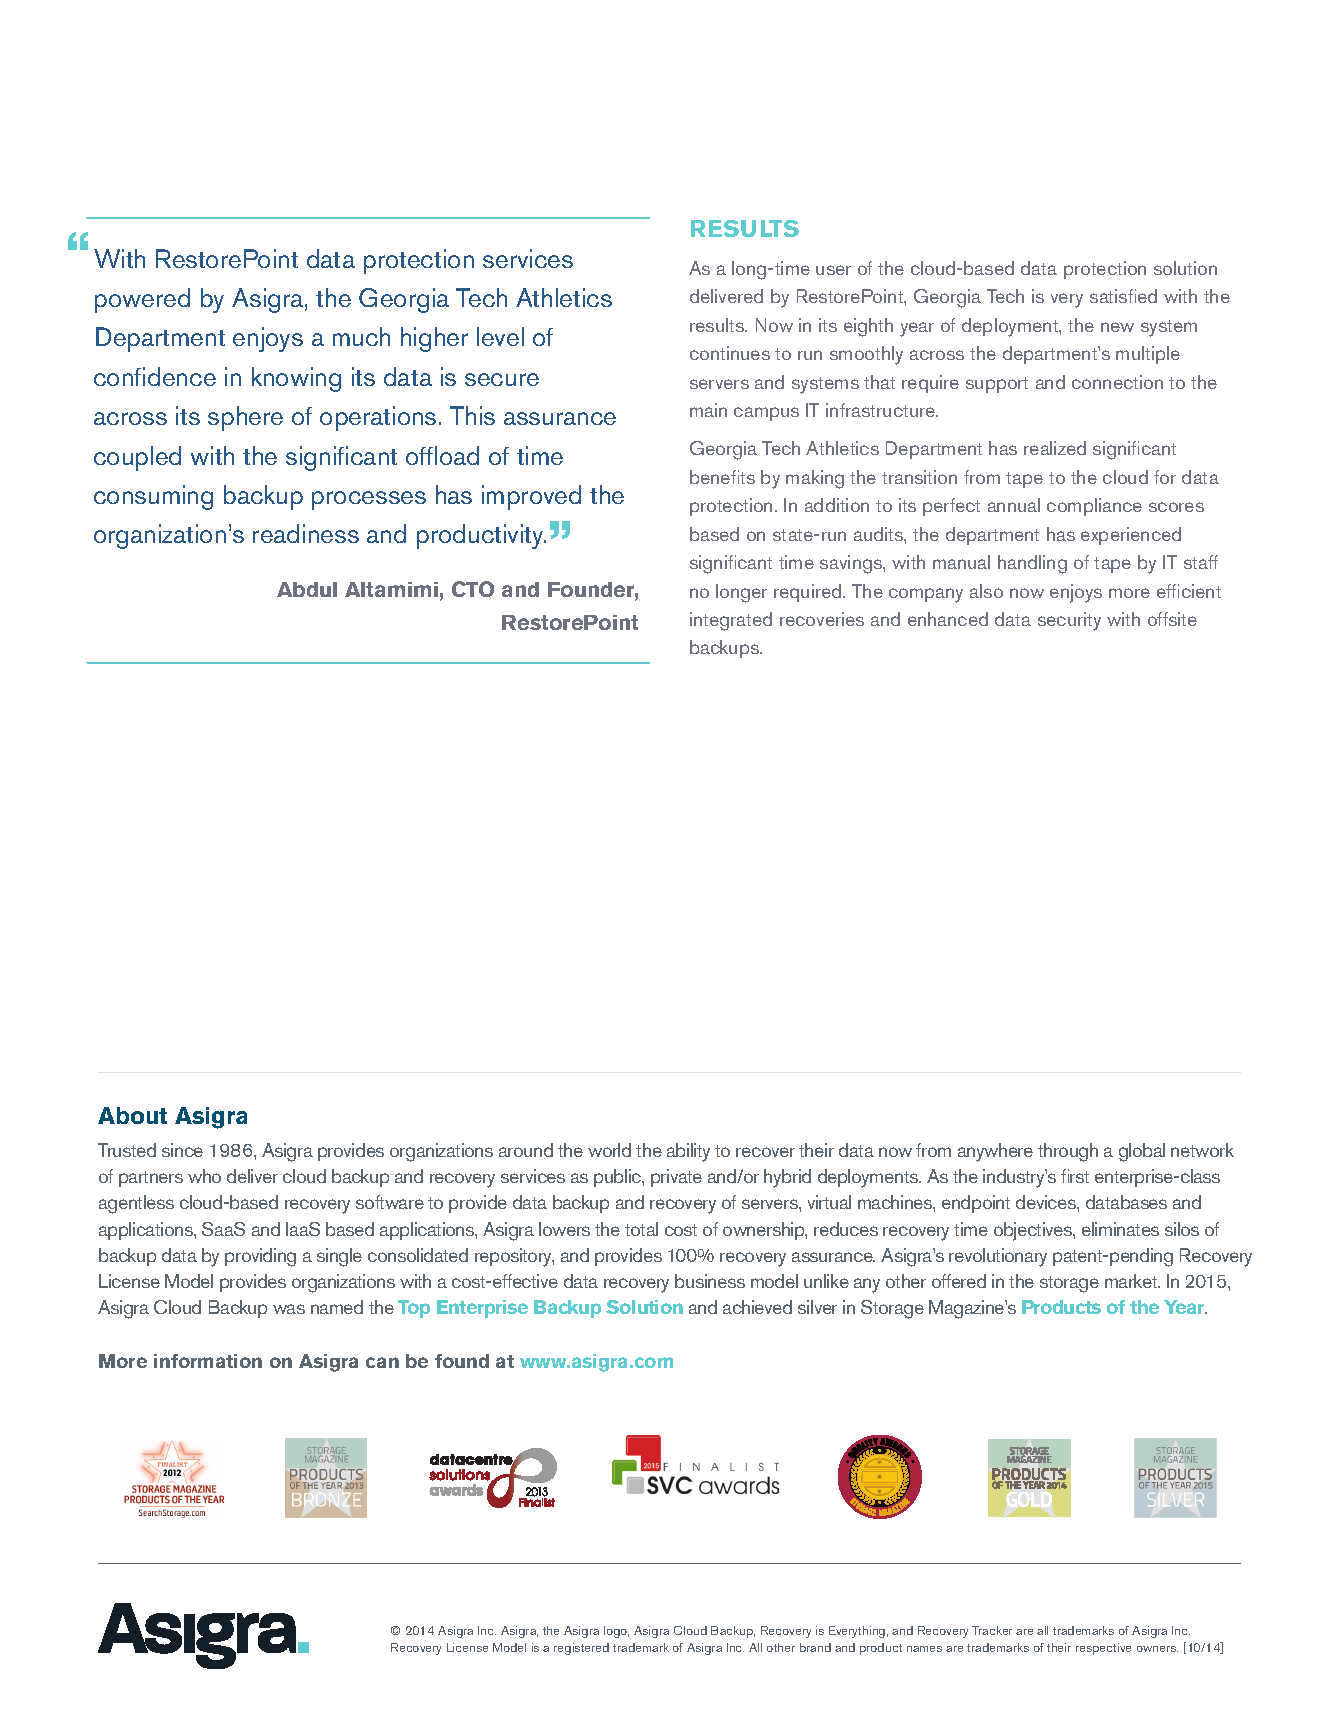 The width and height of the image is (1339, 1733). I want to click on continues, so click(730, 353).
